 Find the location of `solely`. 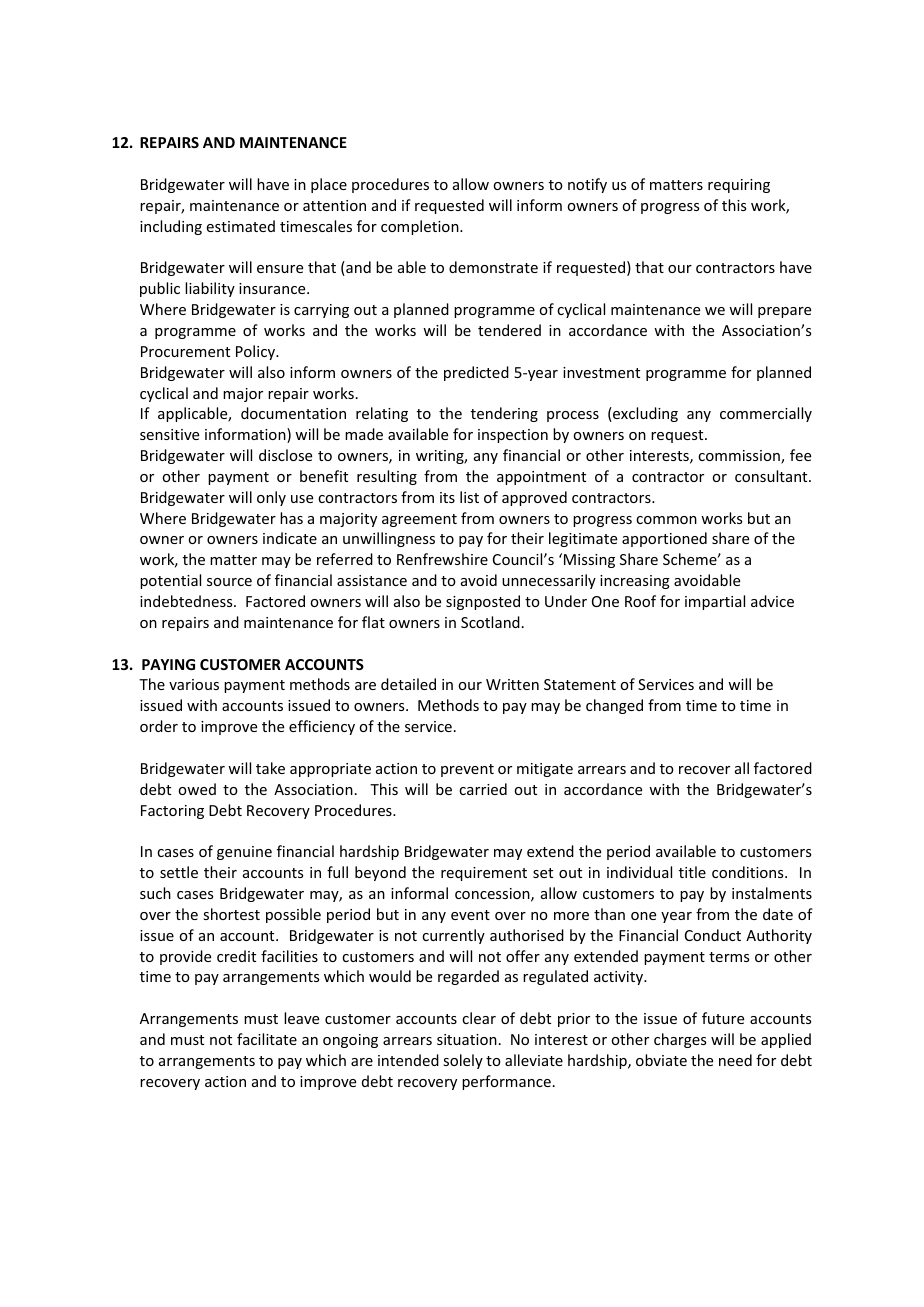

solely is located at coordinates (463, 1061).
